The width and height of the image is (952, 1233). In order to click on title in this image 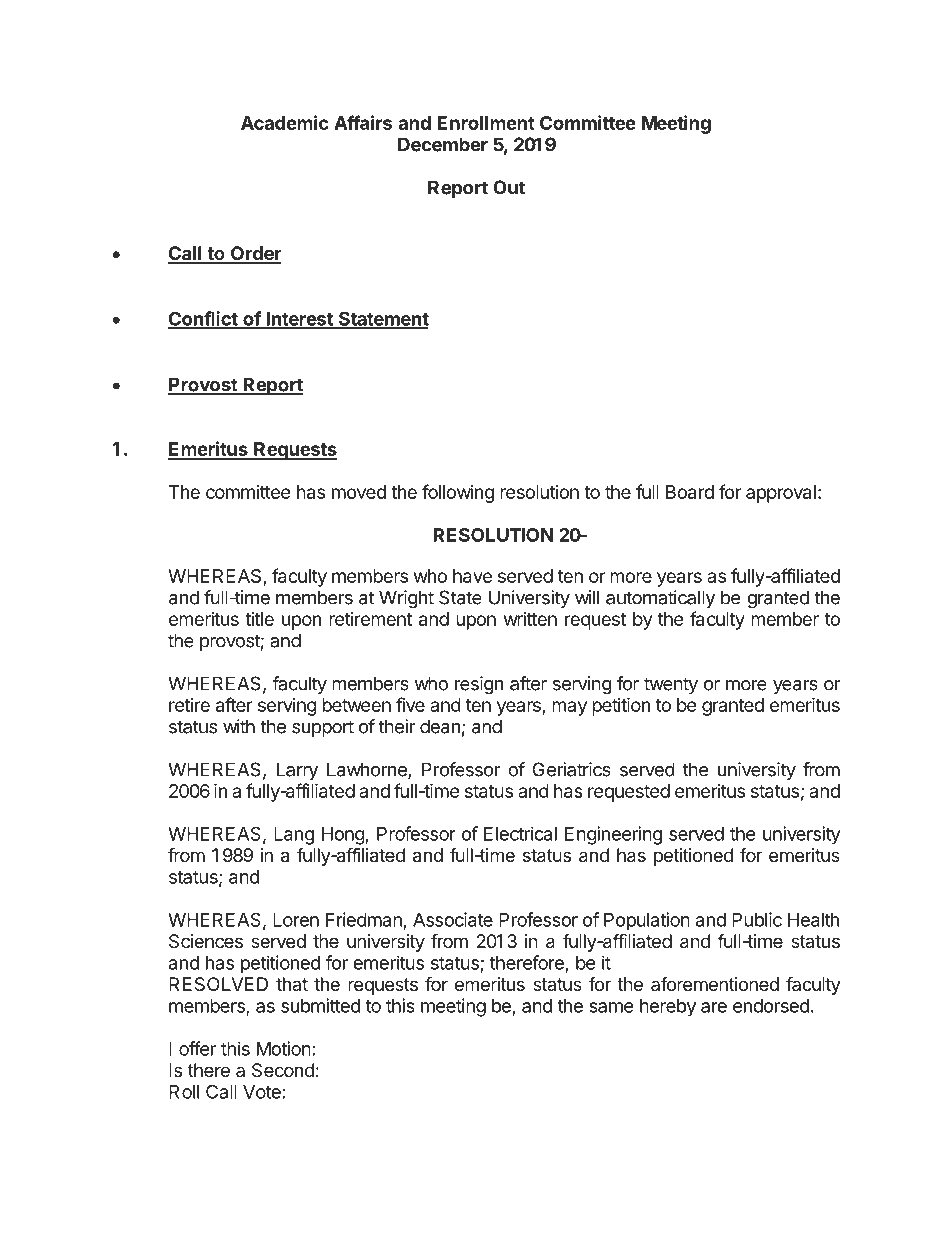, I will do `click(259, 619)`.
